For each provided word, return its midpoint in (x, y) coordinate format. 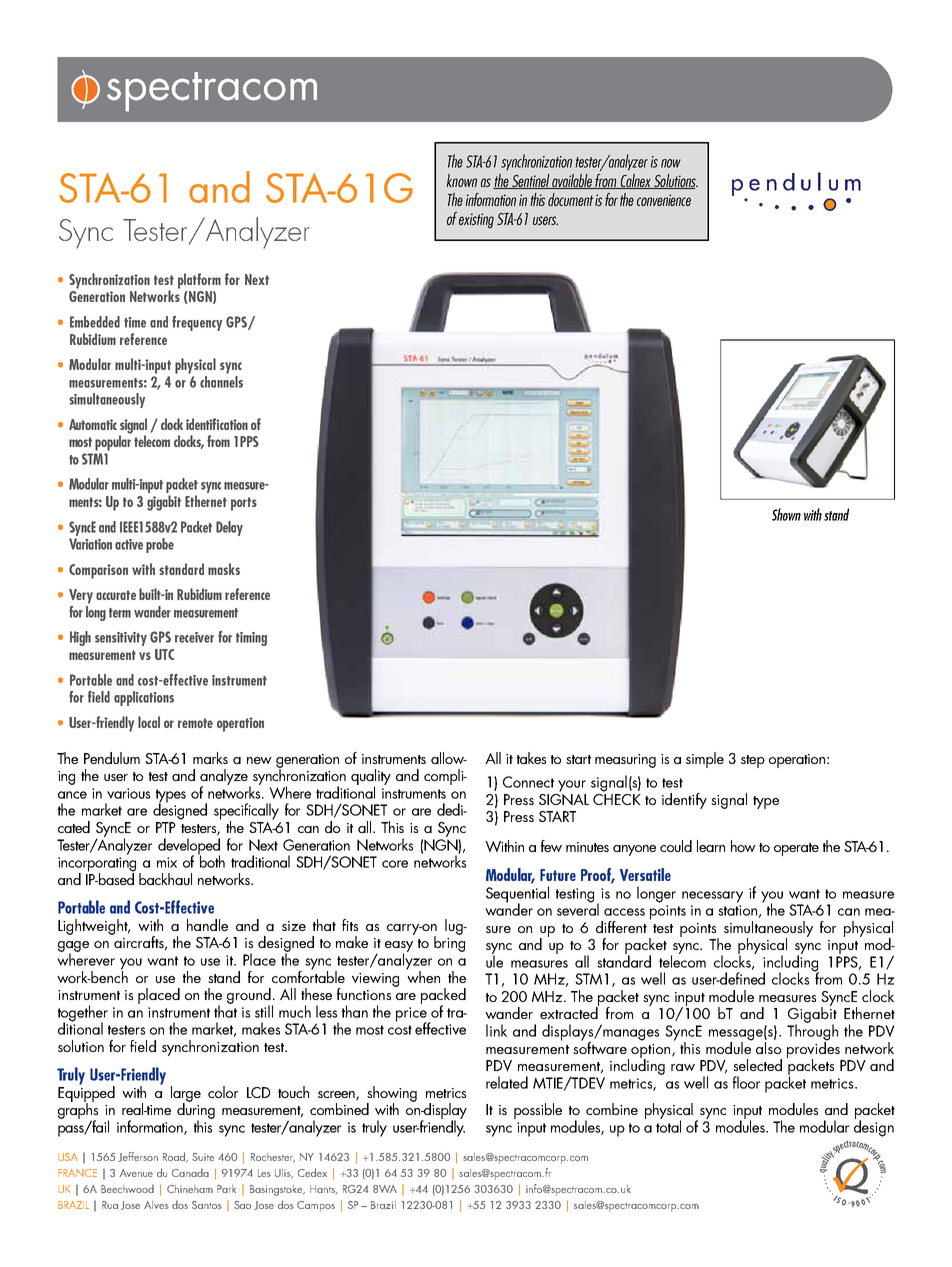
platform (199, 281)
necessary (712, 897)
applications (144, 698)
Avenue (136, 1173)
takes (531, 758)
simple (705, 760)
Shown (786, 514)
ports (244, 504)
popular (113, 442)
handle (207, 925)
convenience (664, 200)
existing (476, 221)
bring (449, 943)
